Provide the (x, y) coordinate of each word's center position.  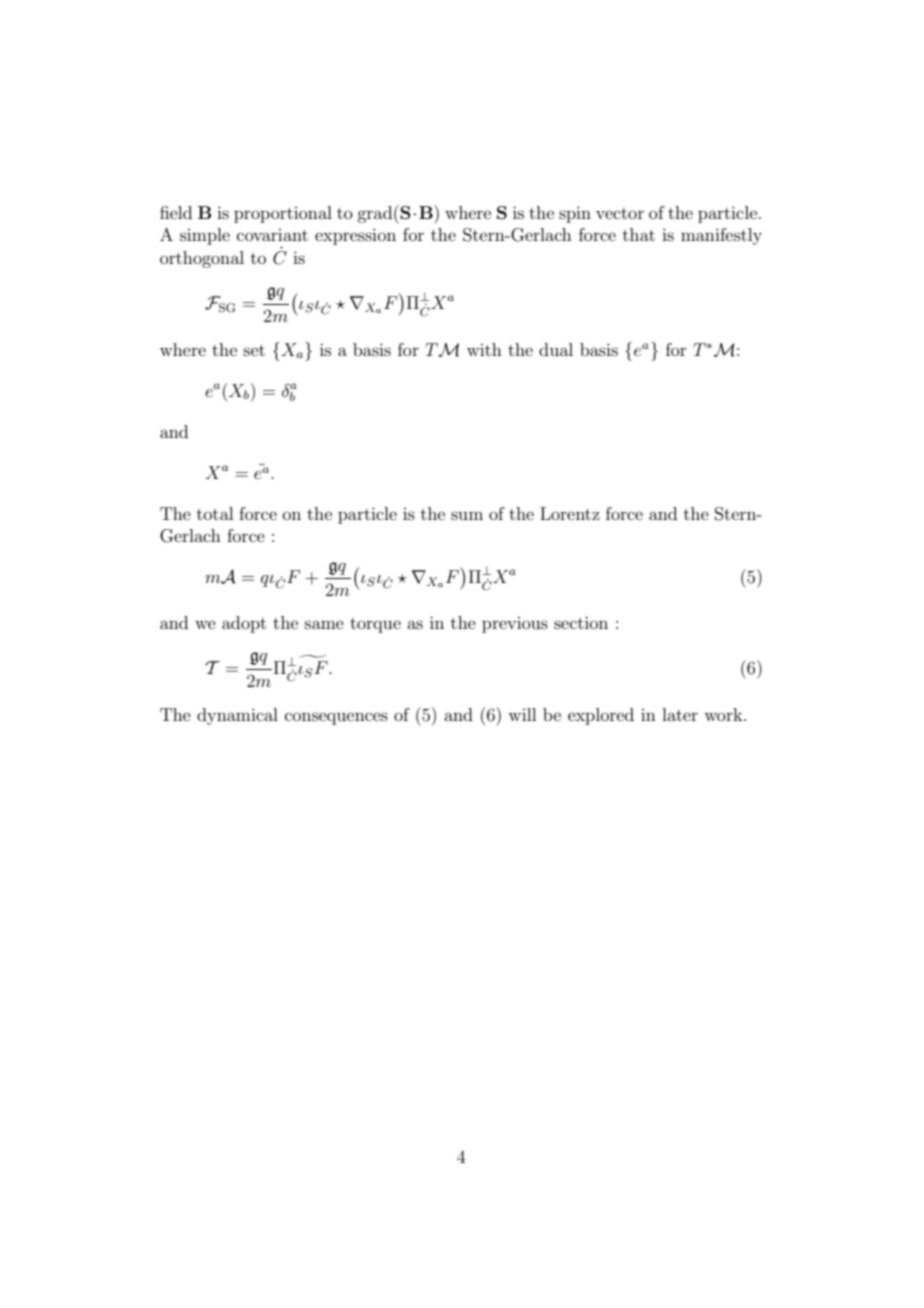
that (639, 234)
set (254, 350)
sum (467, 515)
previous (515, 625)
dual (556, 349)
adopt (244, 624)
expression (355, 236)
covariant (272, 235)
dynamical (237, 716)
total (215, 513)
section (581, 622)
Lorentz (570, 513)
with (484, 349)
